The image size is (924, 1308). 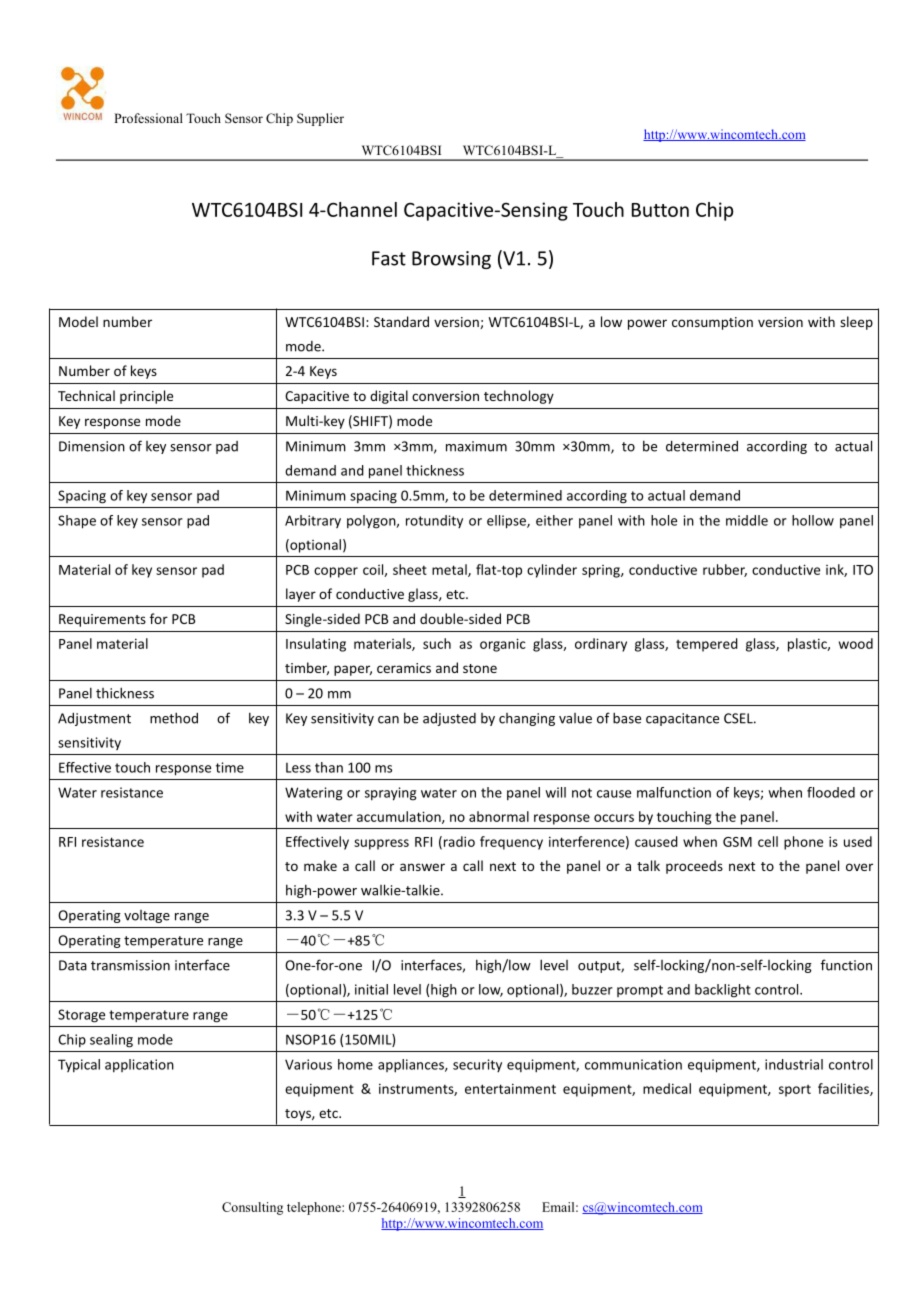 I want to click on sport, so click(x=795, y=1091).
